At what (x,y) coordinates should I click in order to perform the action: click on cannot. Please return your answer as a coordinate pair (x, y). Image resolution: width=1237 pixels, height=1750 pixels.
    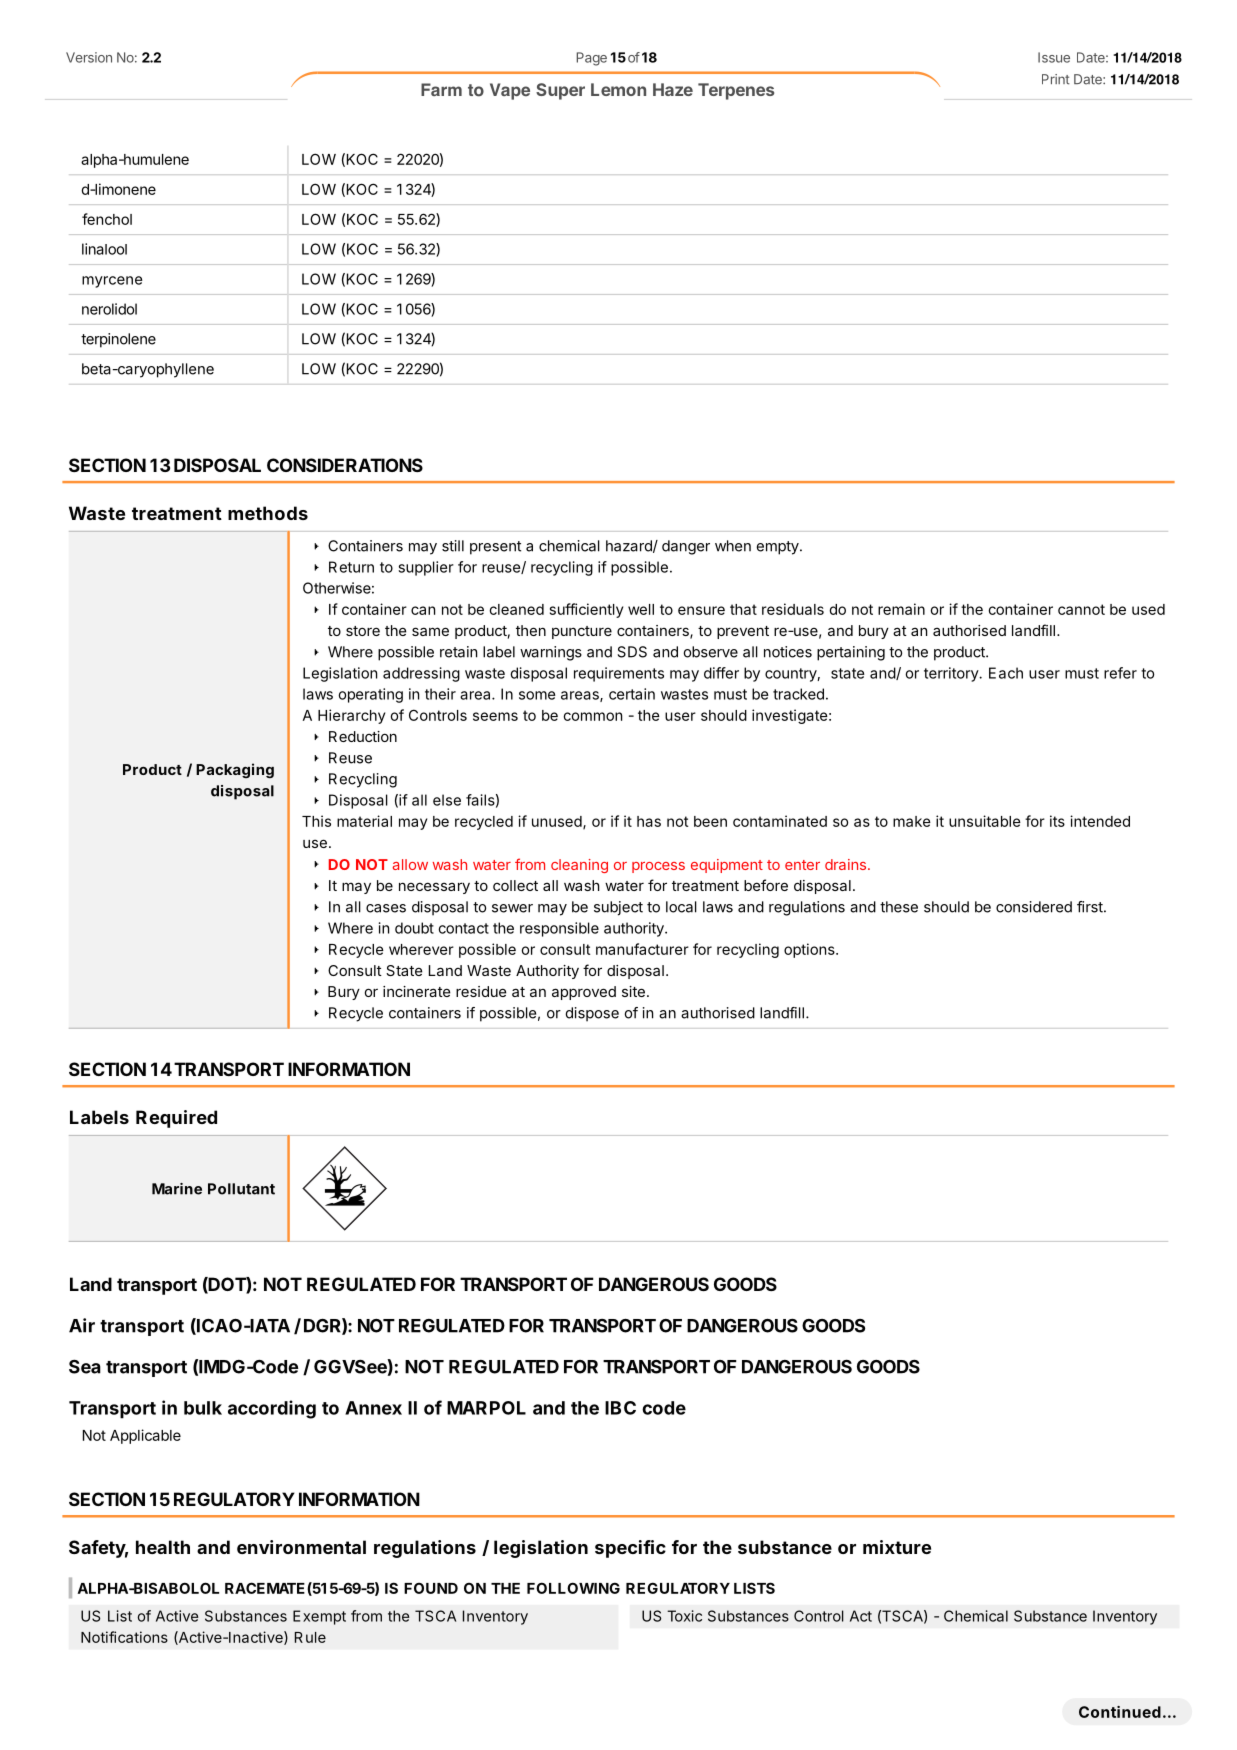
    Looking at the image, I should click on (1081, 609).
